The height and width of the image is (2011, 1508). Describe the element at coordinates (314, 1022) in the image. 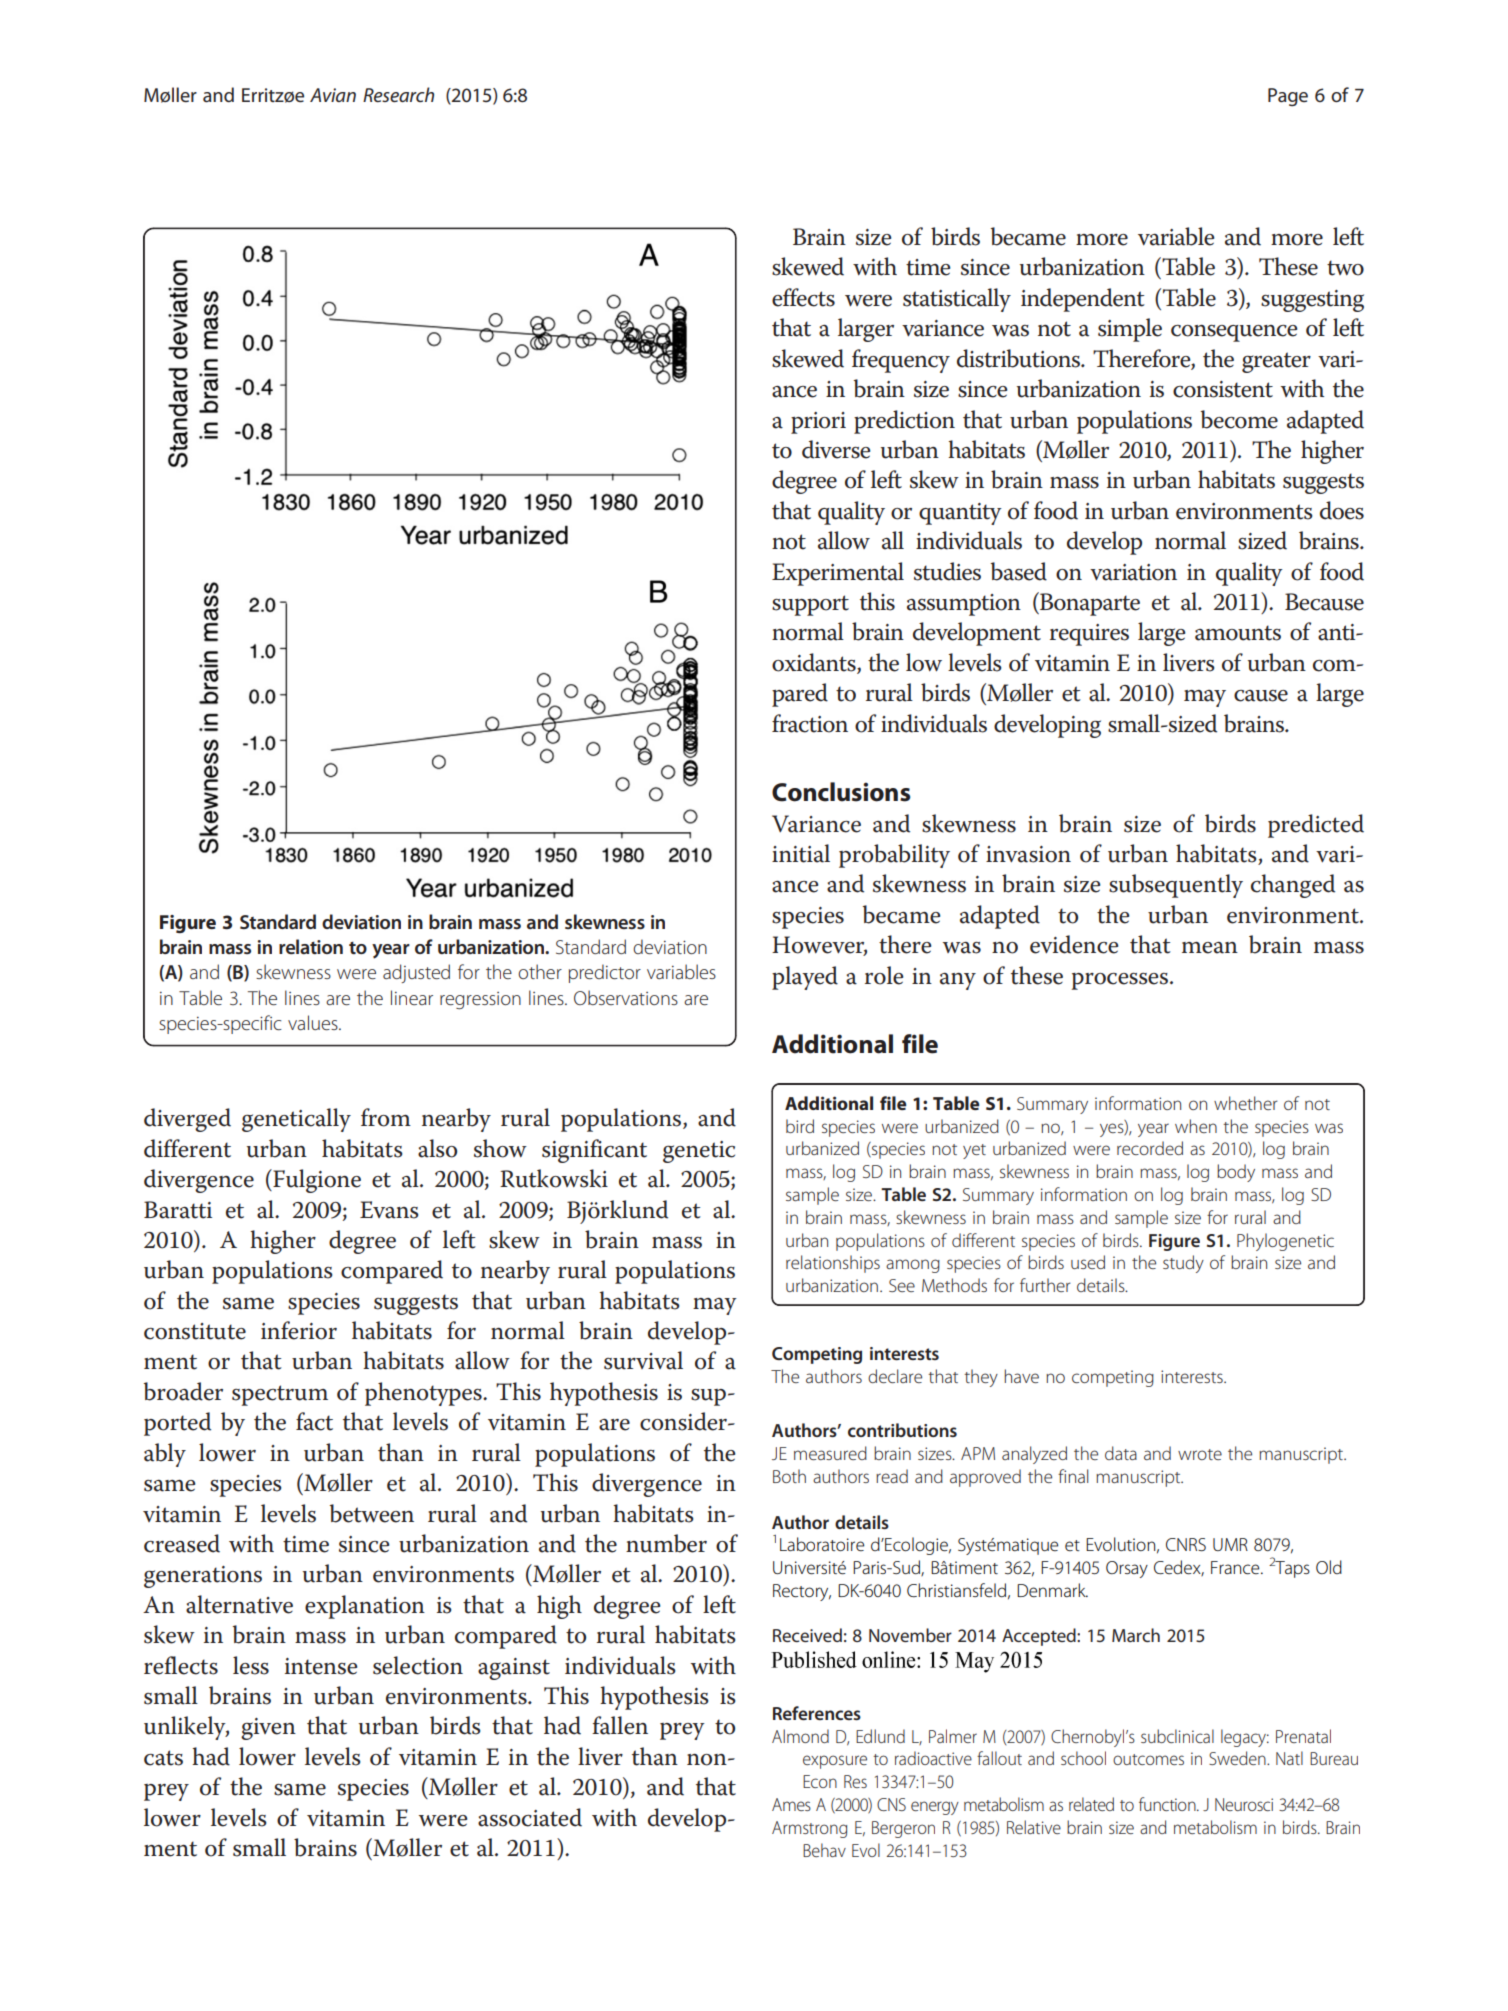

I see `values` at that location.
